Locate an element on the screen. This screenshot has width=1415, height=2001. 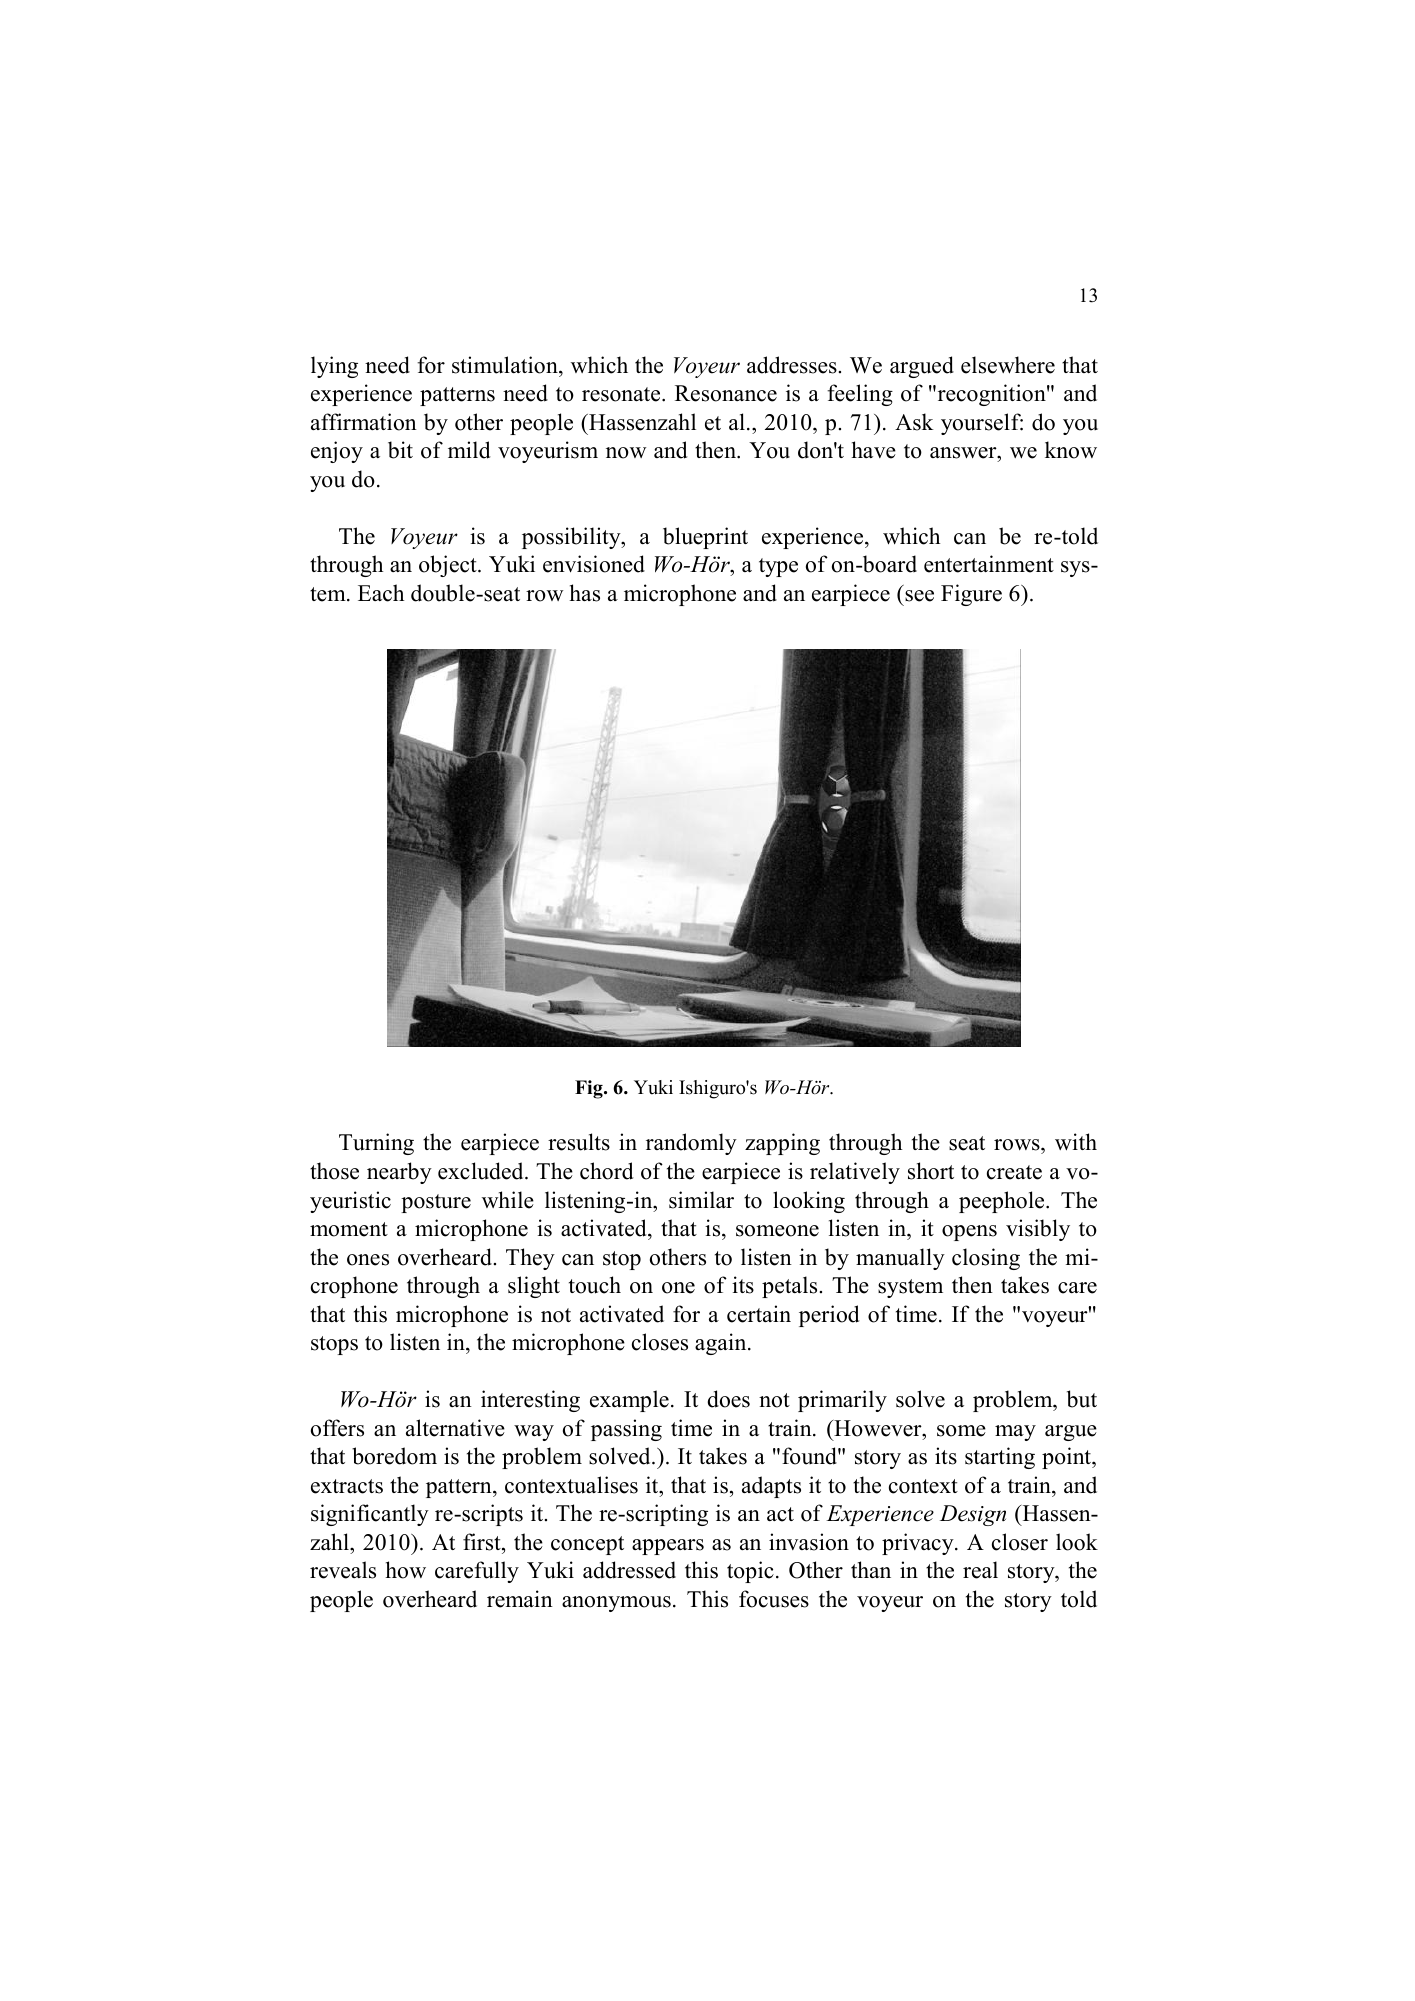
Resonance is located at coordinates (726, 393).
